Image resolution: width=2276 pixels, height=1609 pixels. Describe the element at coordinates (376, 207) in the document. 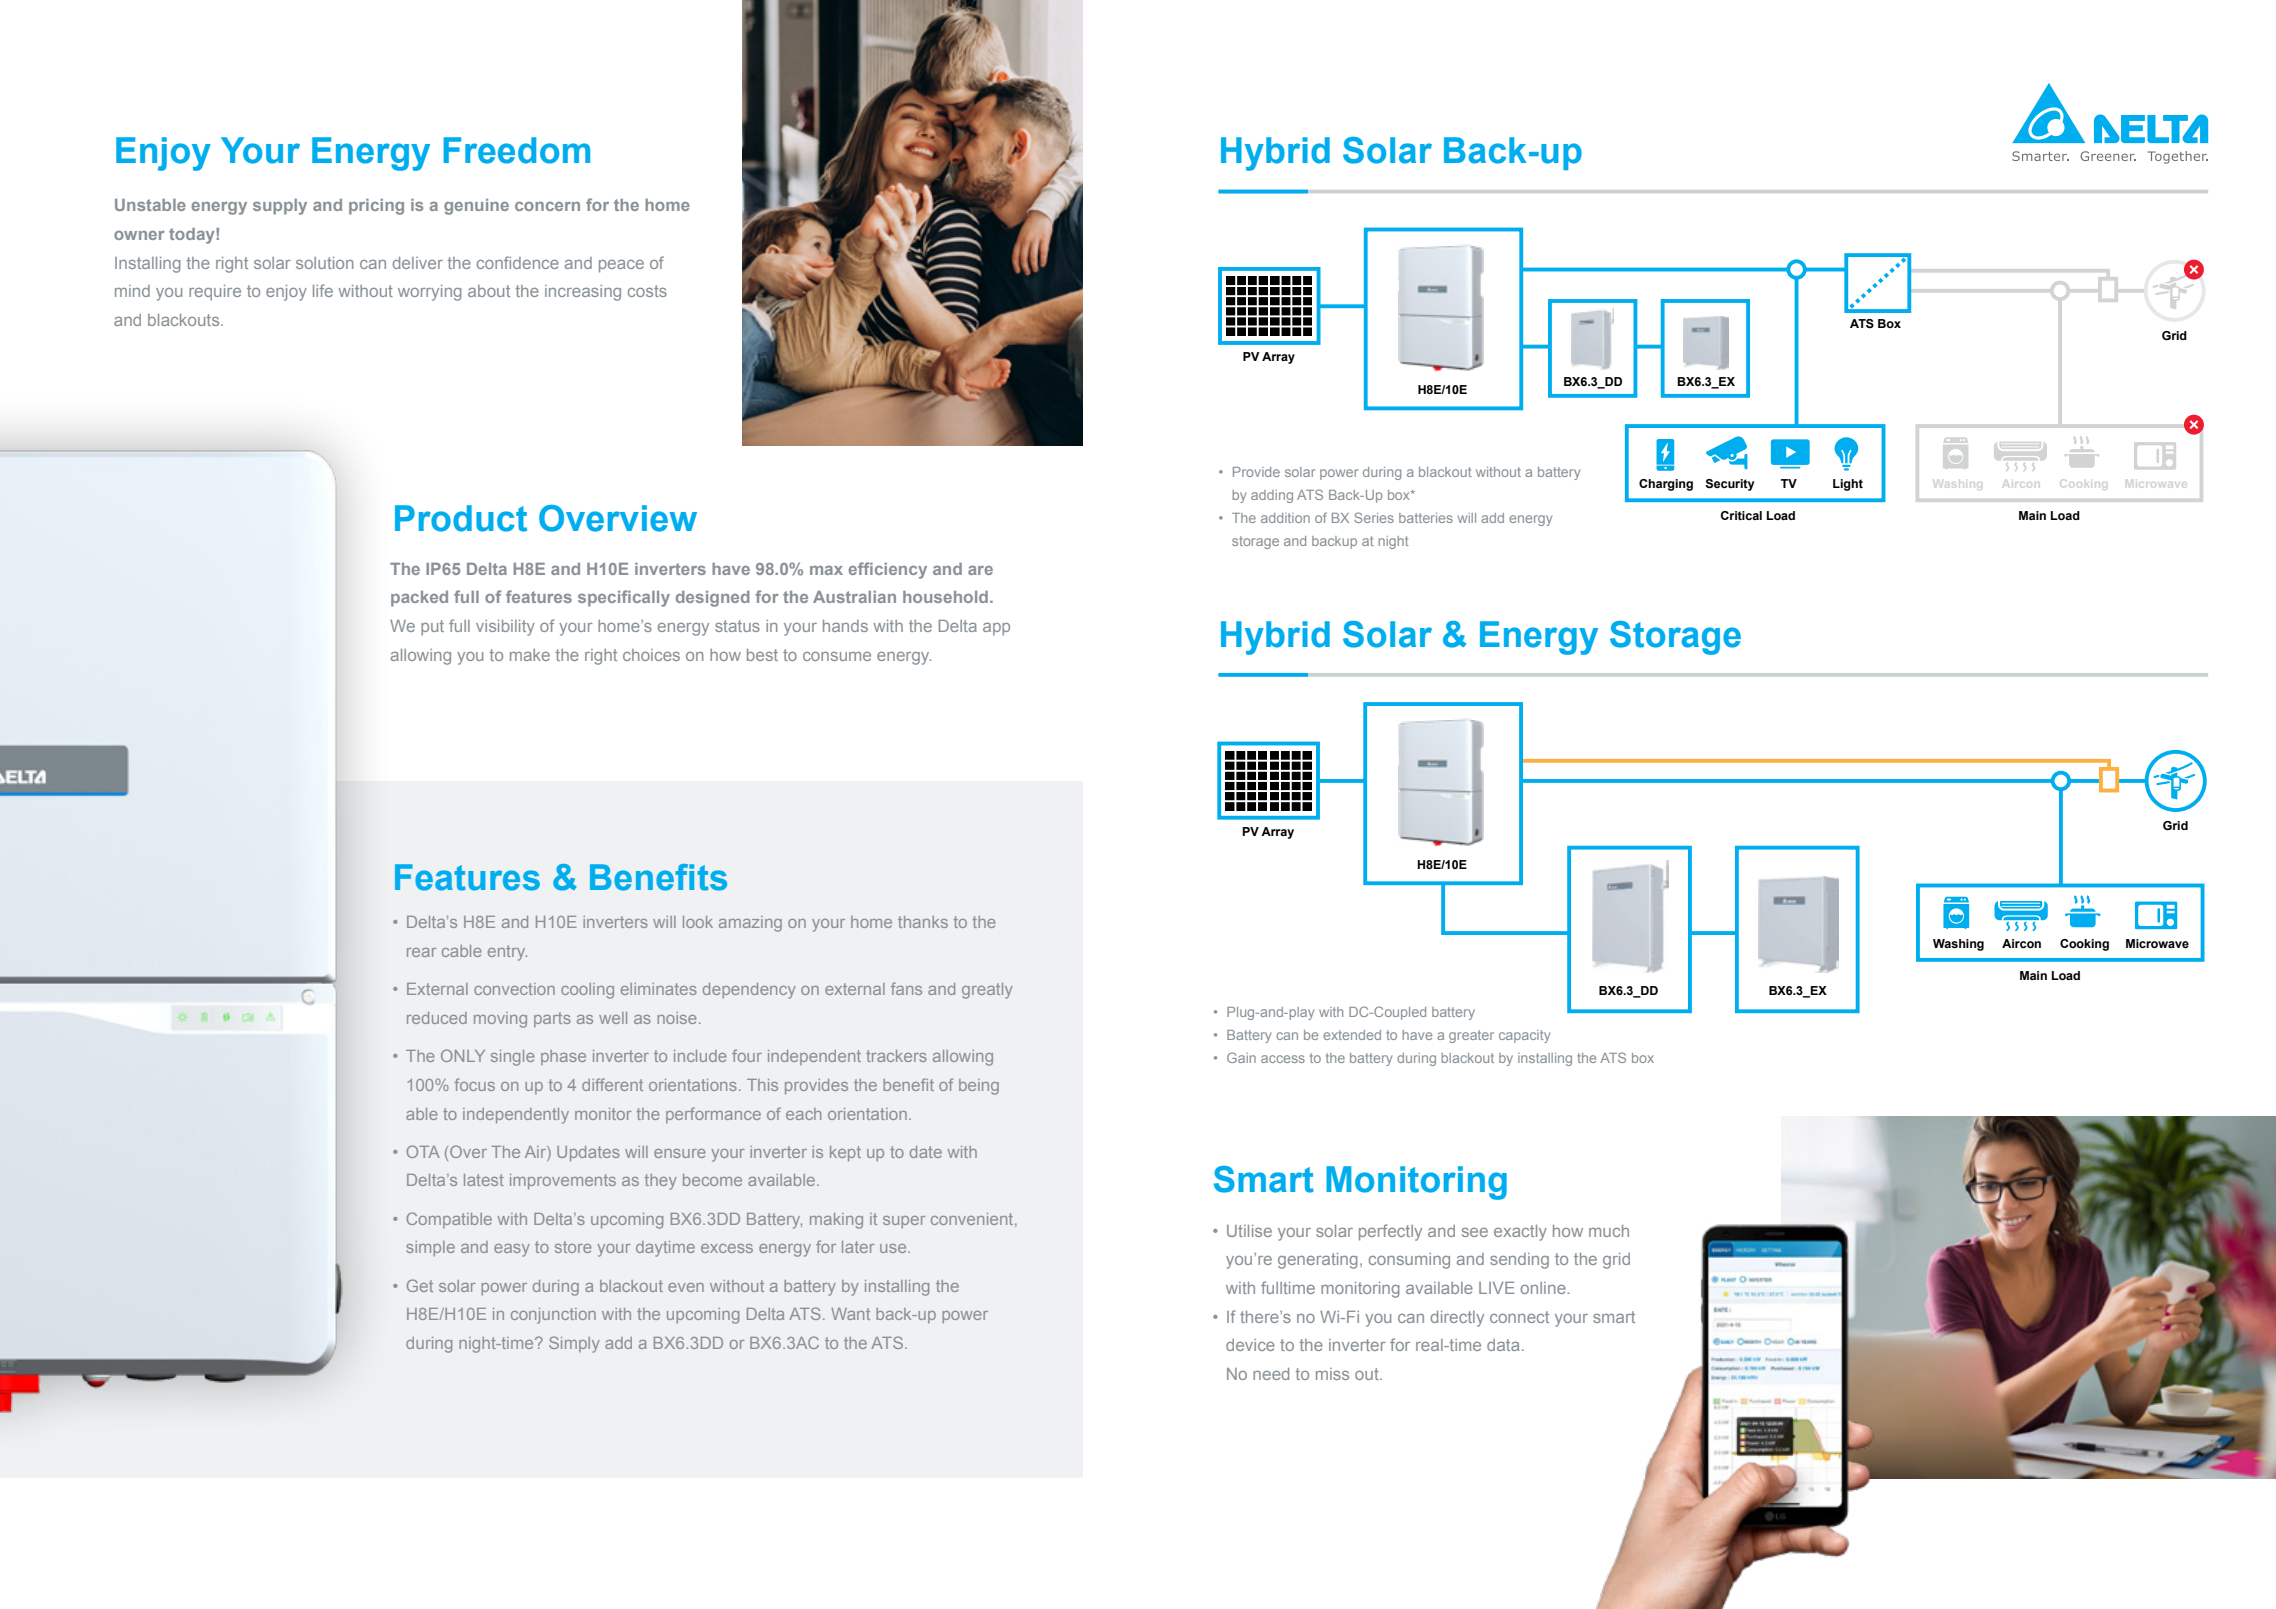

I see `pricing` at that location.
